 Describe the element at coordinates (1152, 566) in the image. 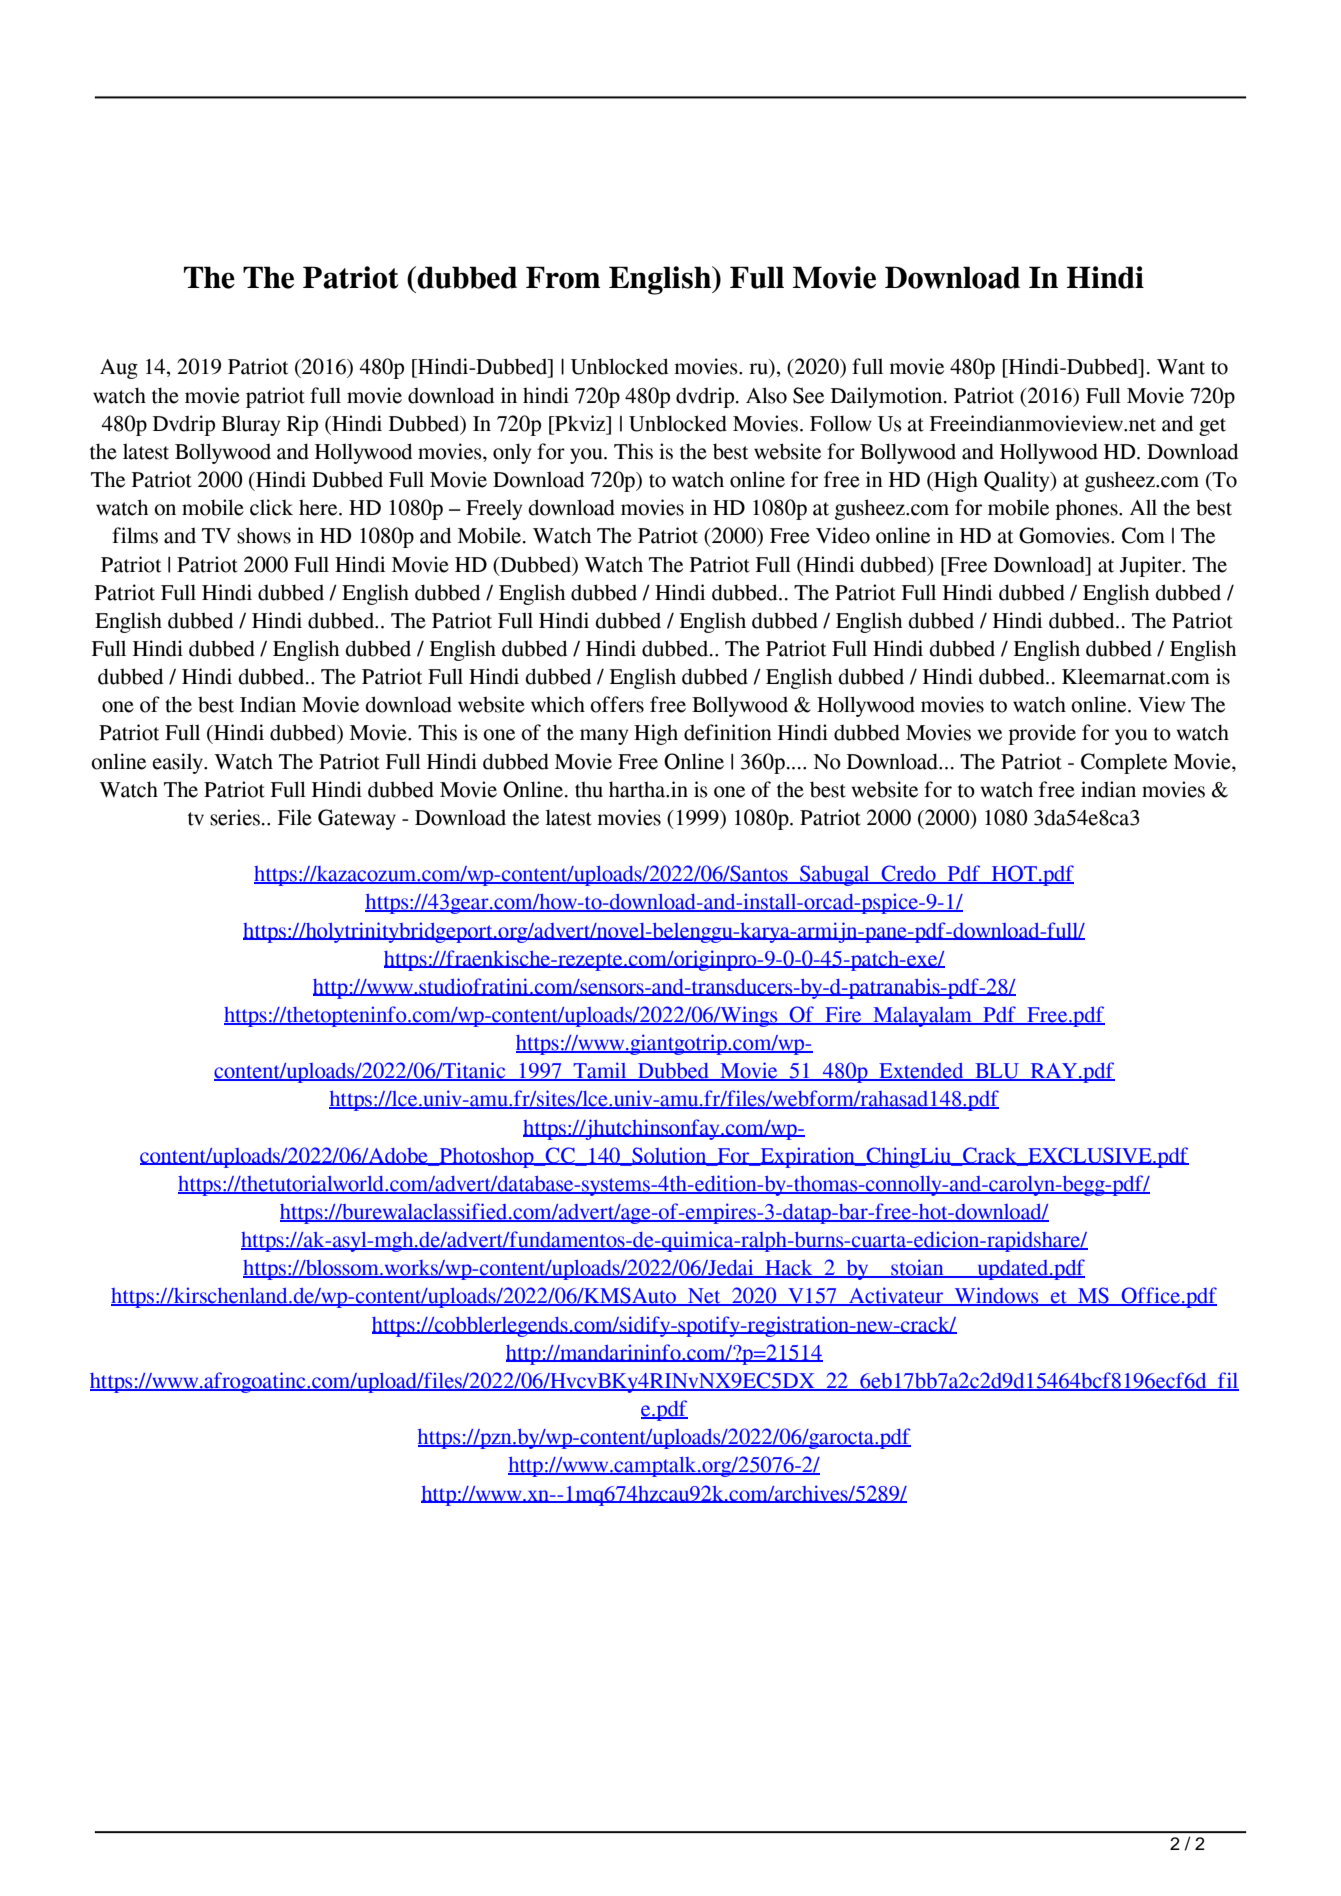

I see `Jupiter` at that location.
